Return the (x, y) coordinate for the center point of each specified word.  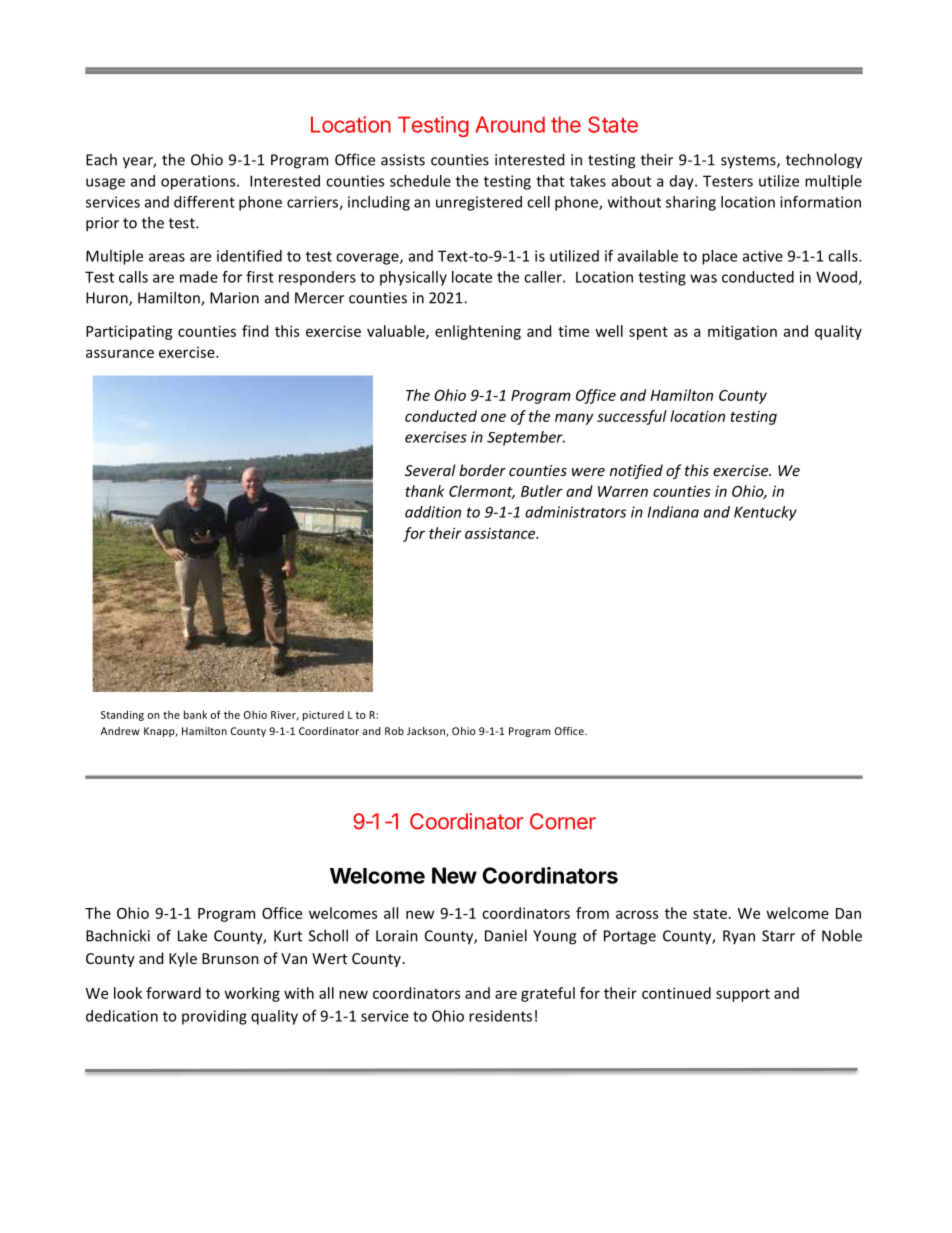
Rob (394, 731)
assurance (120, 353)
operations (199, 182)
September (526, 438)
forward (173, 993)
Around (510, 124)
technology (824, 161)
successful (632, 417)
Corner (563, 821)
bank (195, 714)
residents (500, 1016)
